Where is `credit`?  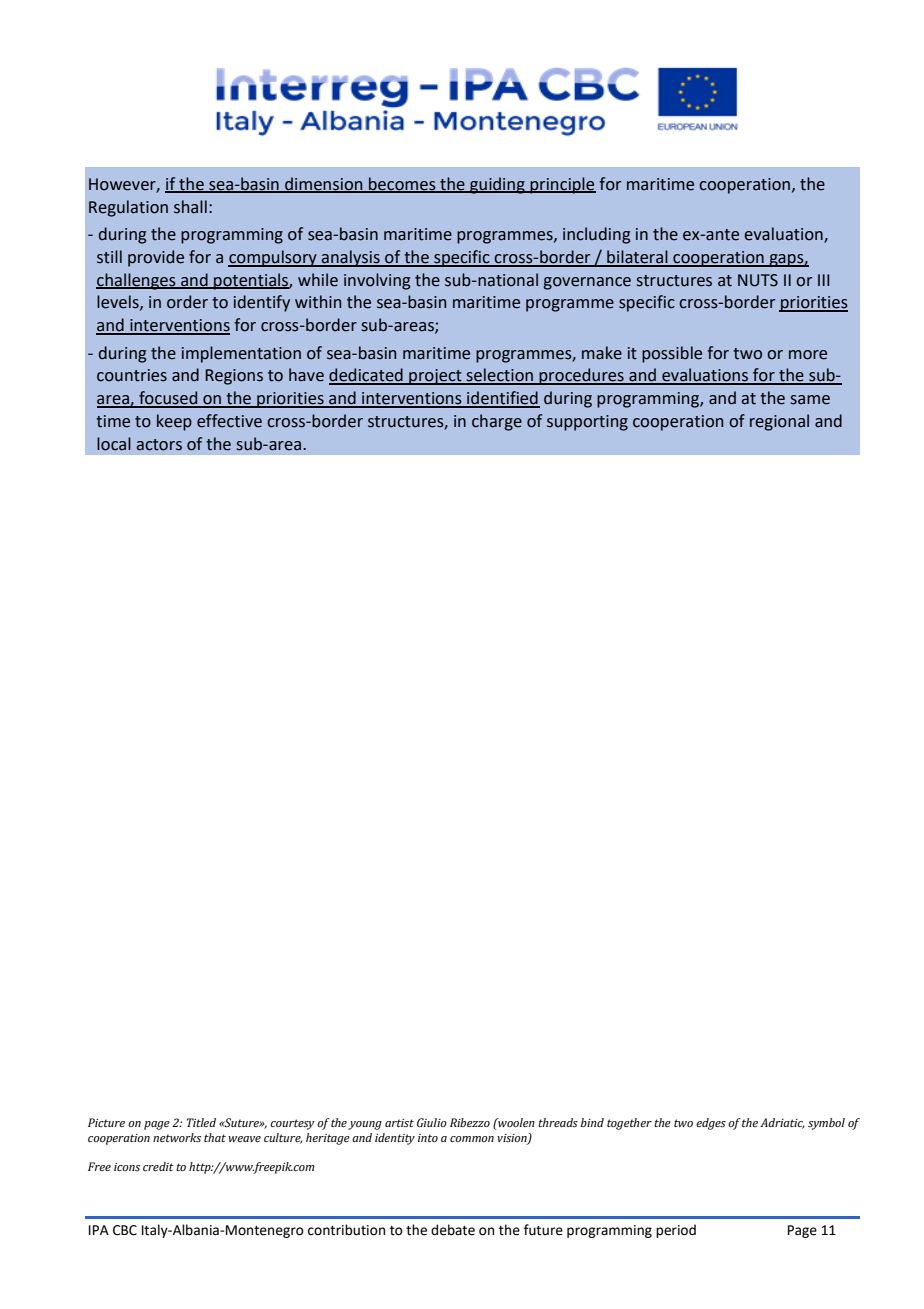
credit is located at coordinates (158, 1166).
